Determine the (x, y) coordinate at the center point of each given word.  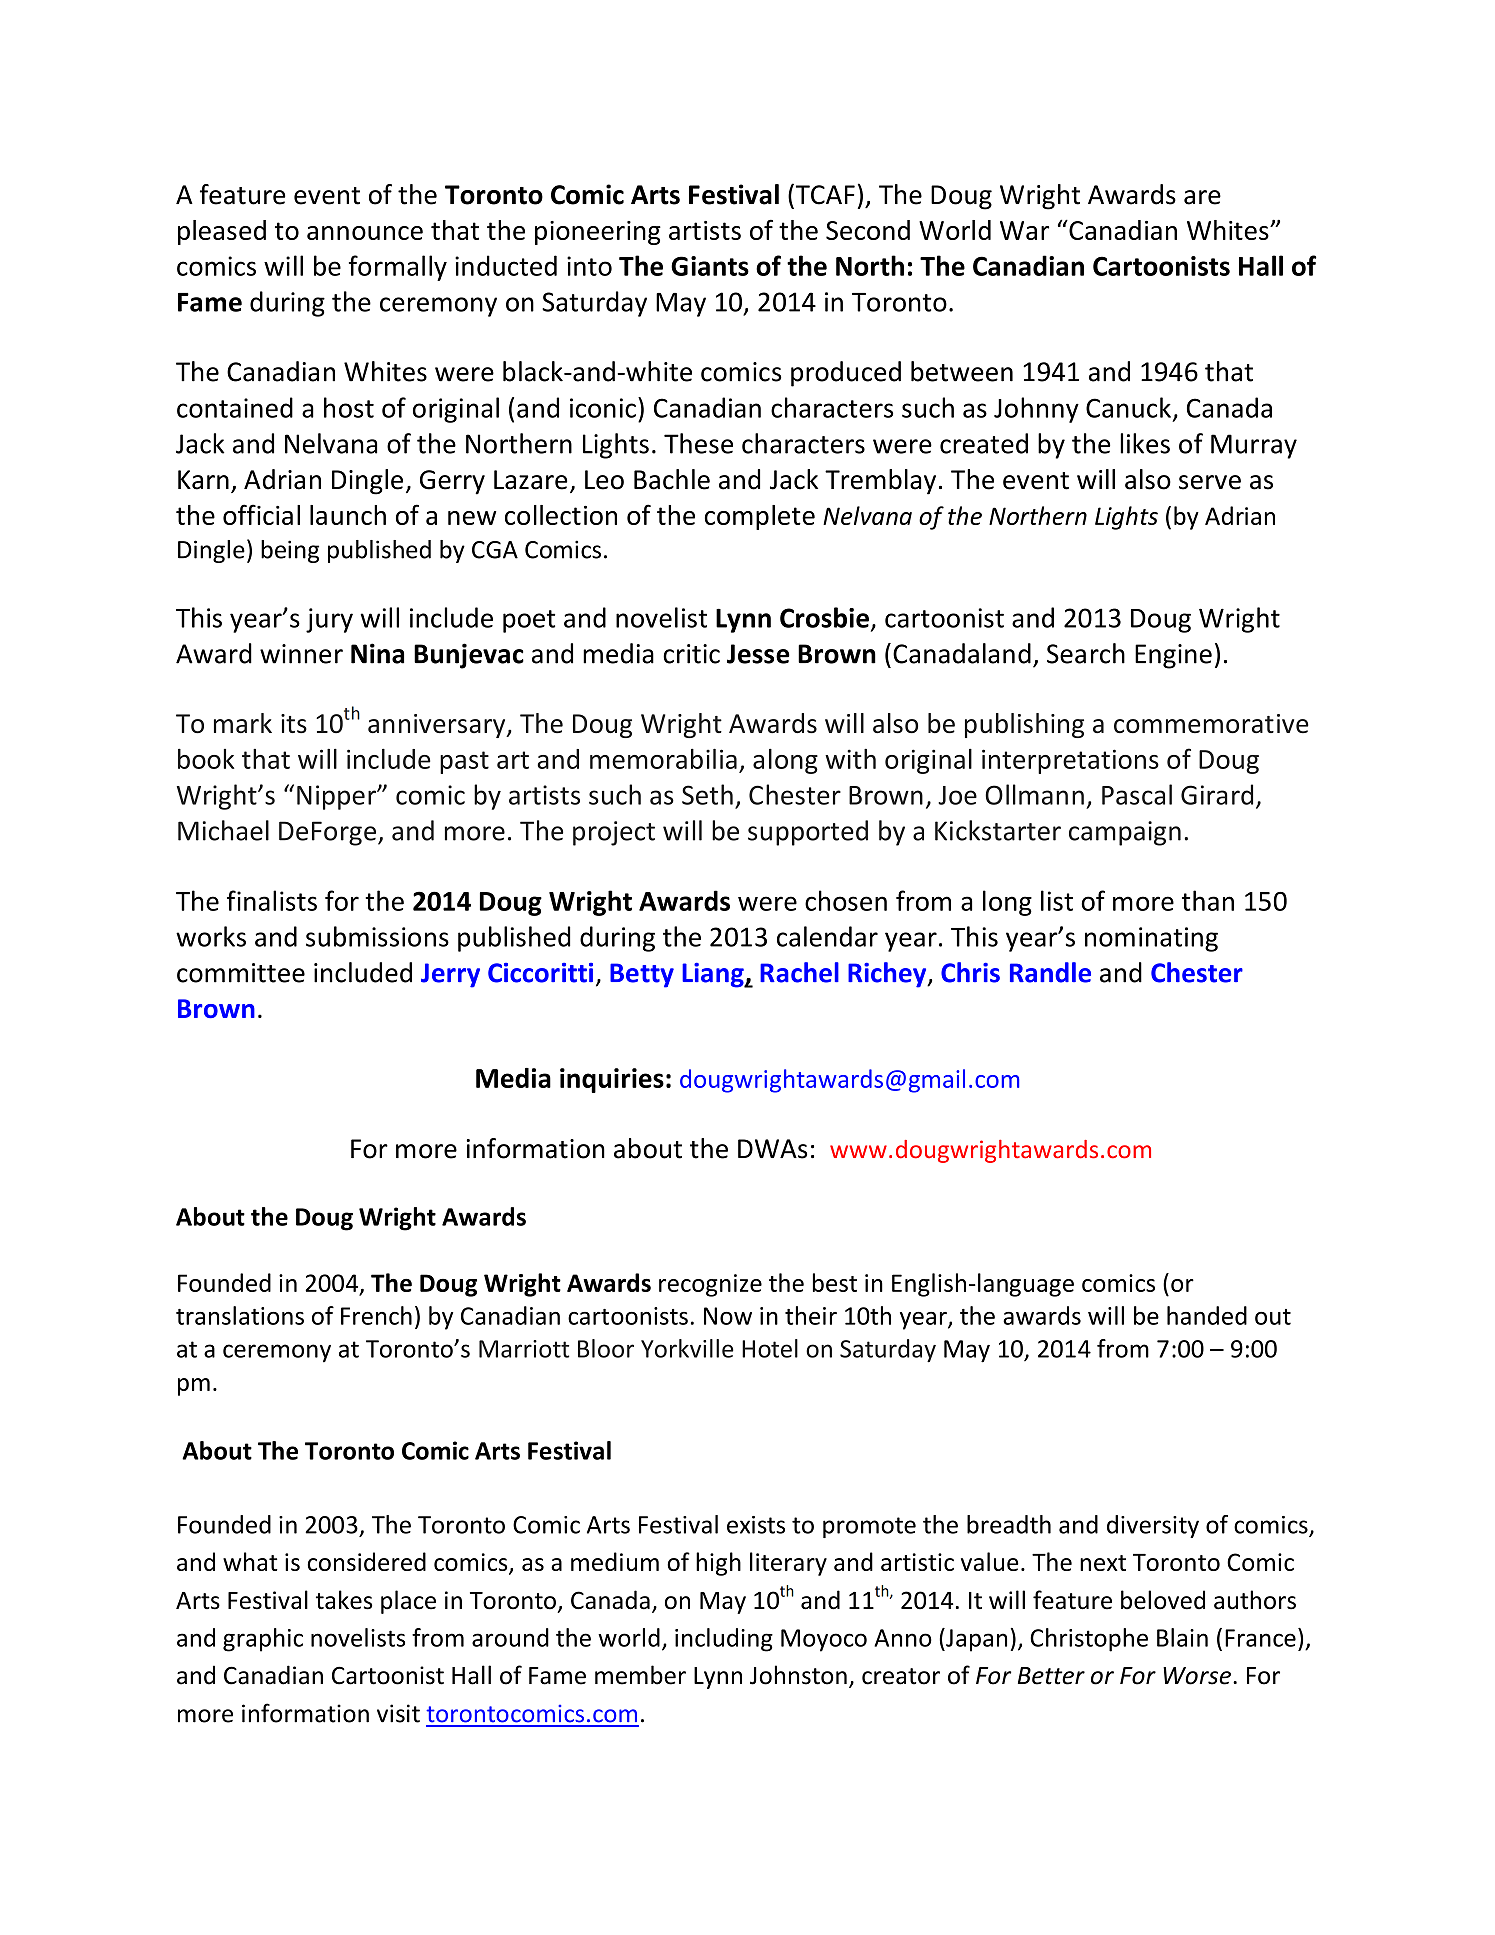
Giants (710, 266)
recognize (710, 1285)
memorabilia (663, 759)
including (724, 1640)
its (294, 723)
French (376, 1315)
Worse (1197, 1676)
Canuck (1128, 407)
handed (1207, 1315)
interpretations (1070, 761)
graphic (263, 1640)
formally (398, 268)
